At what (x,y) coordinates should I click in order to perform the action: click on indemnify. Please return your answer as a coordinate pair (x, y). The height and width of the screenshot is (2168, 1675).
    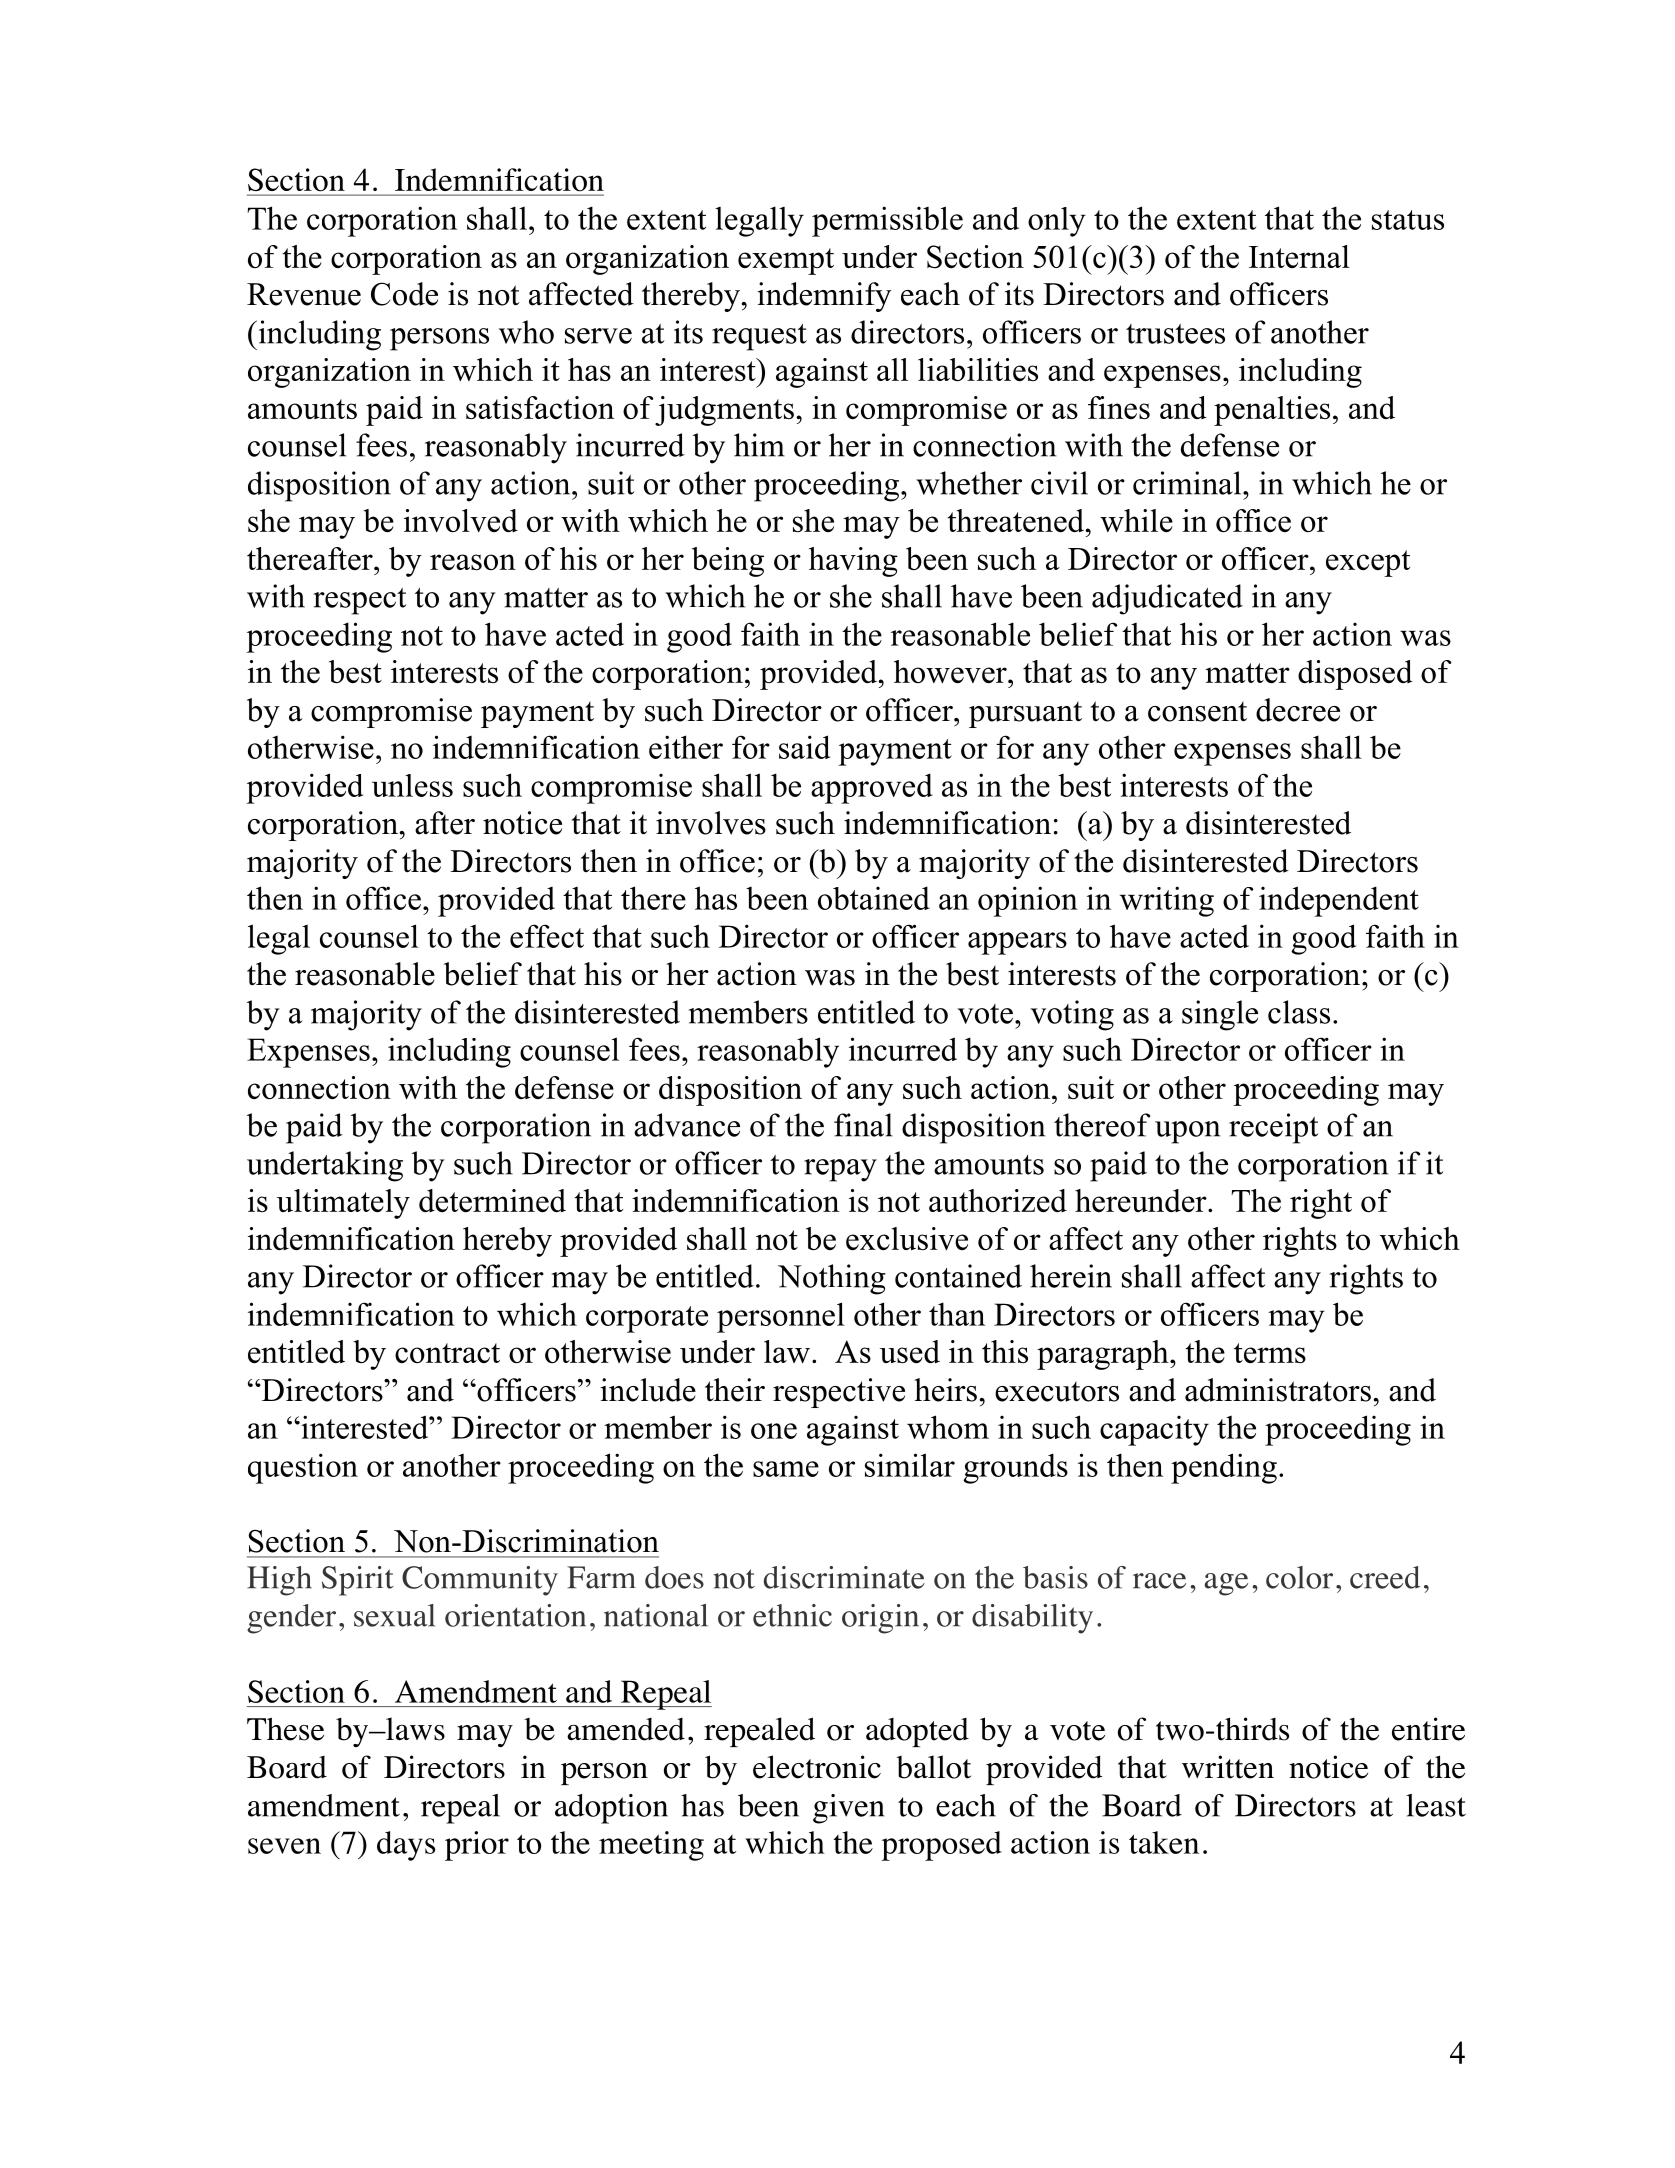
    Looking at the image, I should click on (824, 297).
